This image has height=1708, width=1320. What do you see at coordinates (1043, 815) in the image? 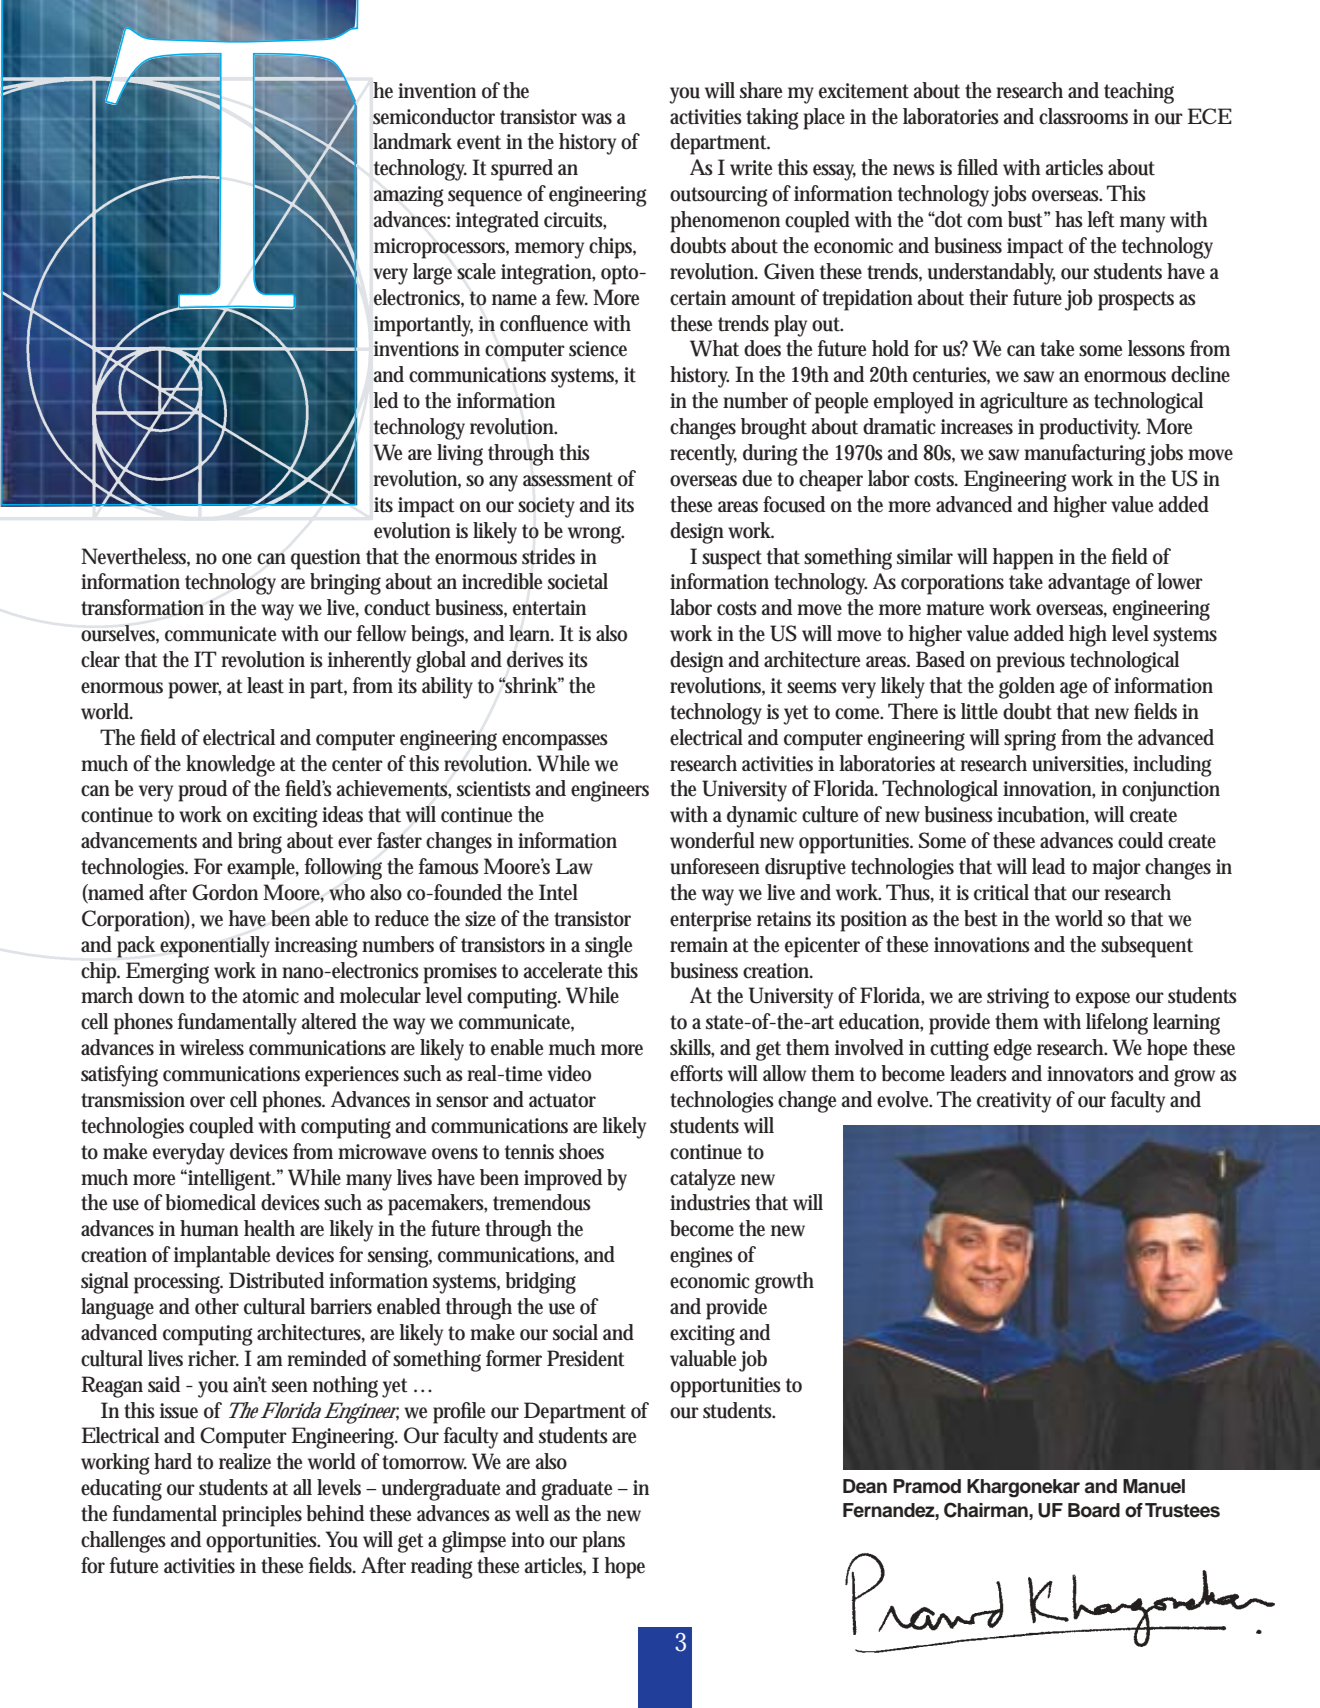
I see `incubation` at bounding box center [1043, 815].
